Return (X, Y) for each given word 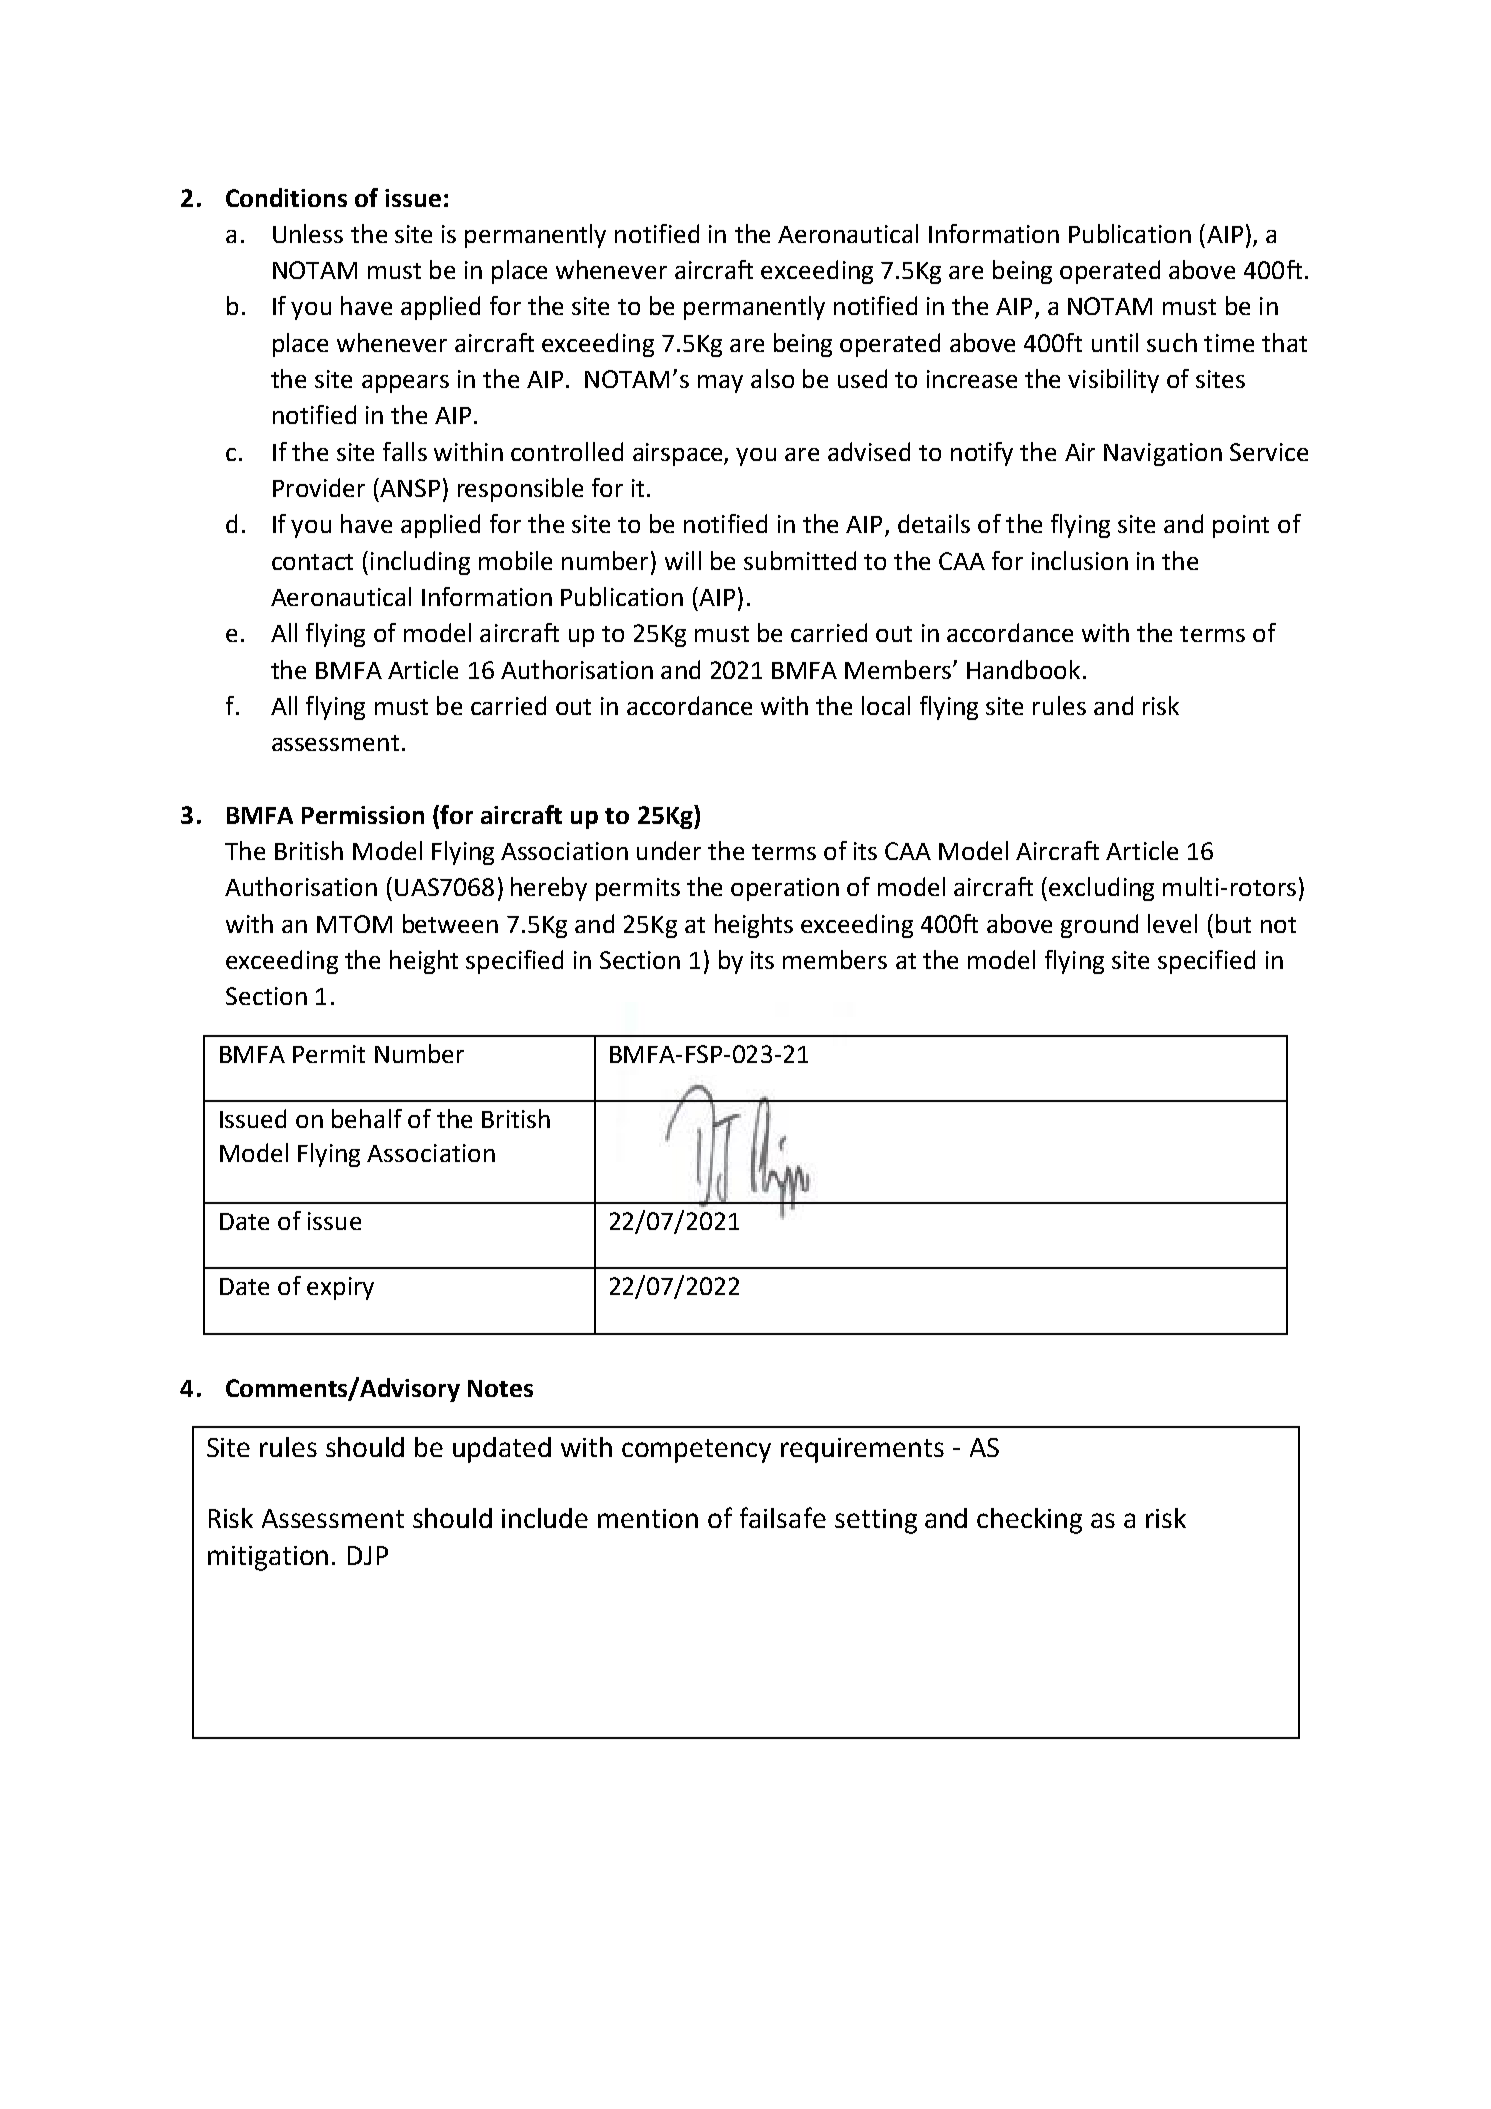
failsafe (783, 1517)
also (772, 378)
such (1172, 342)
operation (785, 889)
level (1172, 923)
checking (1029, 1521)
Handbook (1023, 669)
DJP (368, 1555)
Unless (308, 233)
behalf (367, 1118)
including (420, 563)
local (886, 705)
